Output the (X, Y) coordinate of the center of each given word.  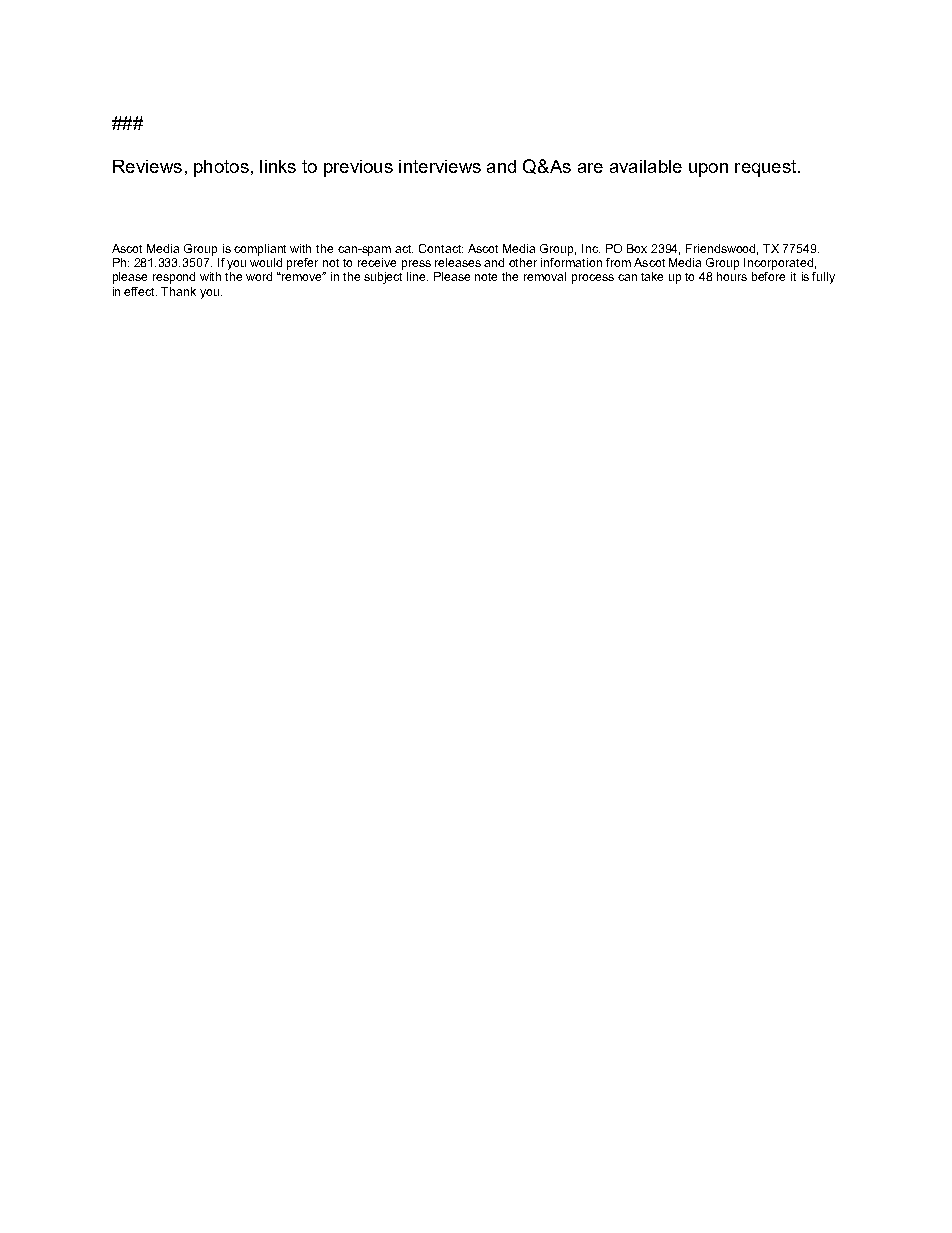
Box (637, 248)
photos (221, 168)
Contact (441, 248)
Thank (178, 291)
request (767, 168)
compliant (260, 250)
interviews (440, 166)
